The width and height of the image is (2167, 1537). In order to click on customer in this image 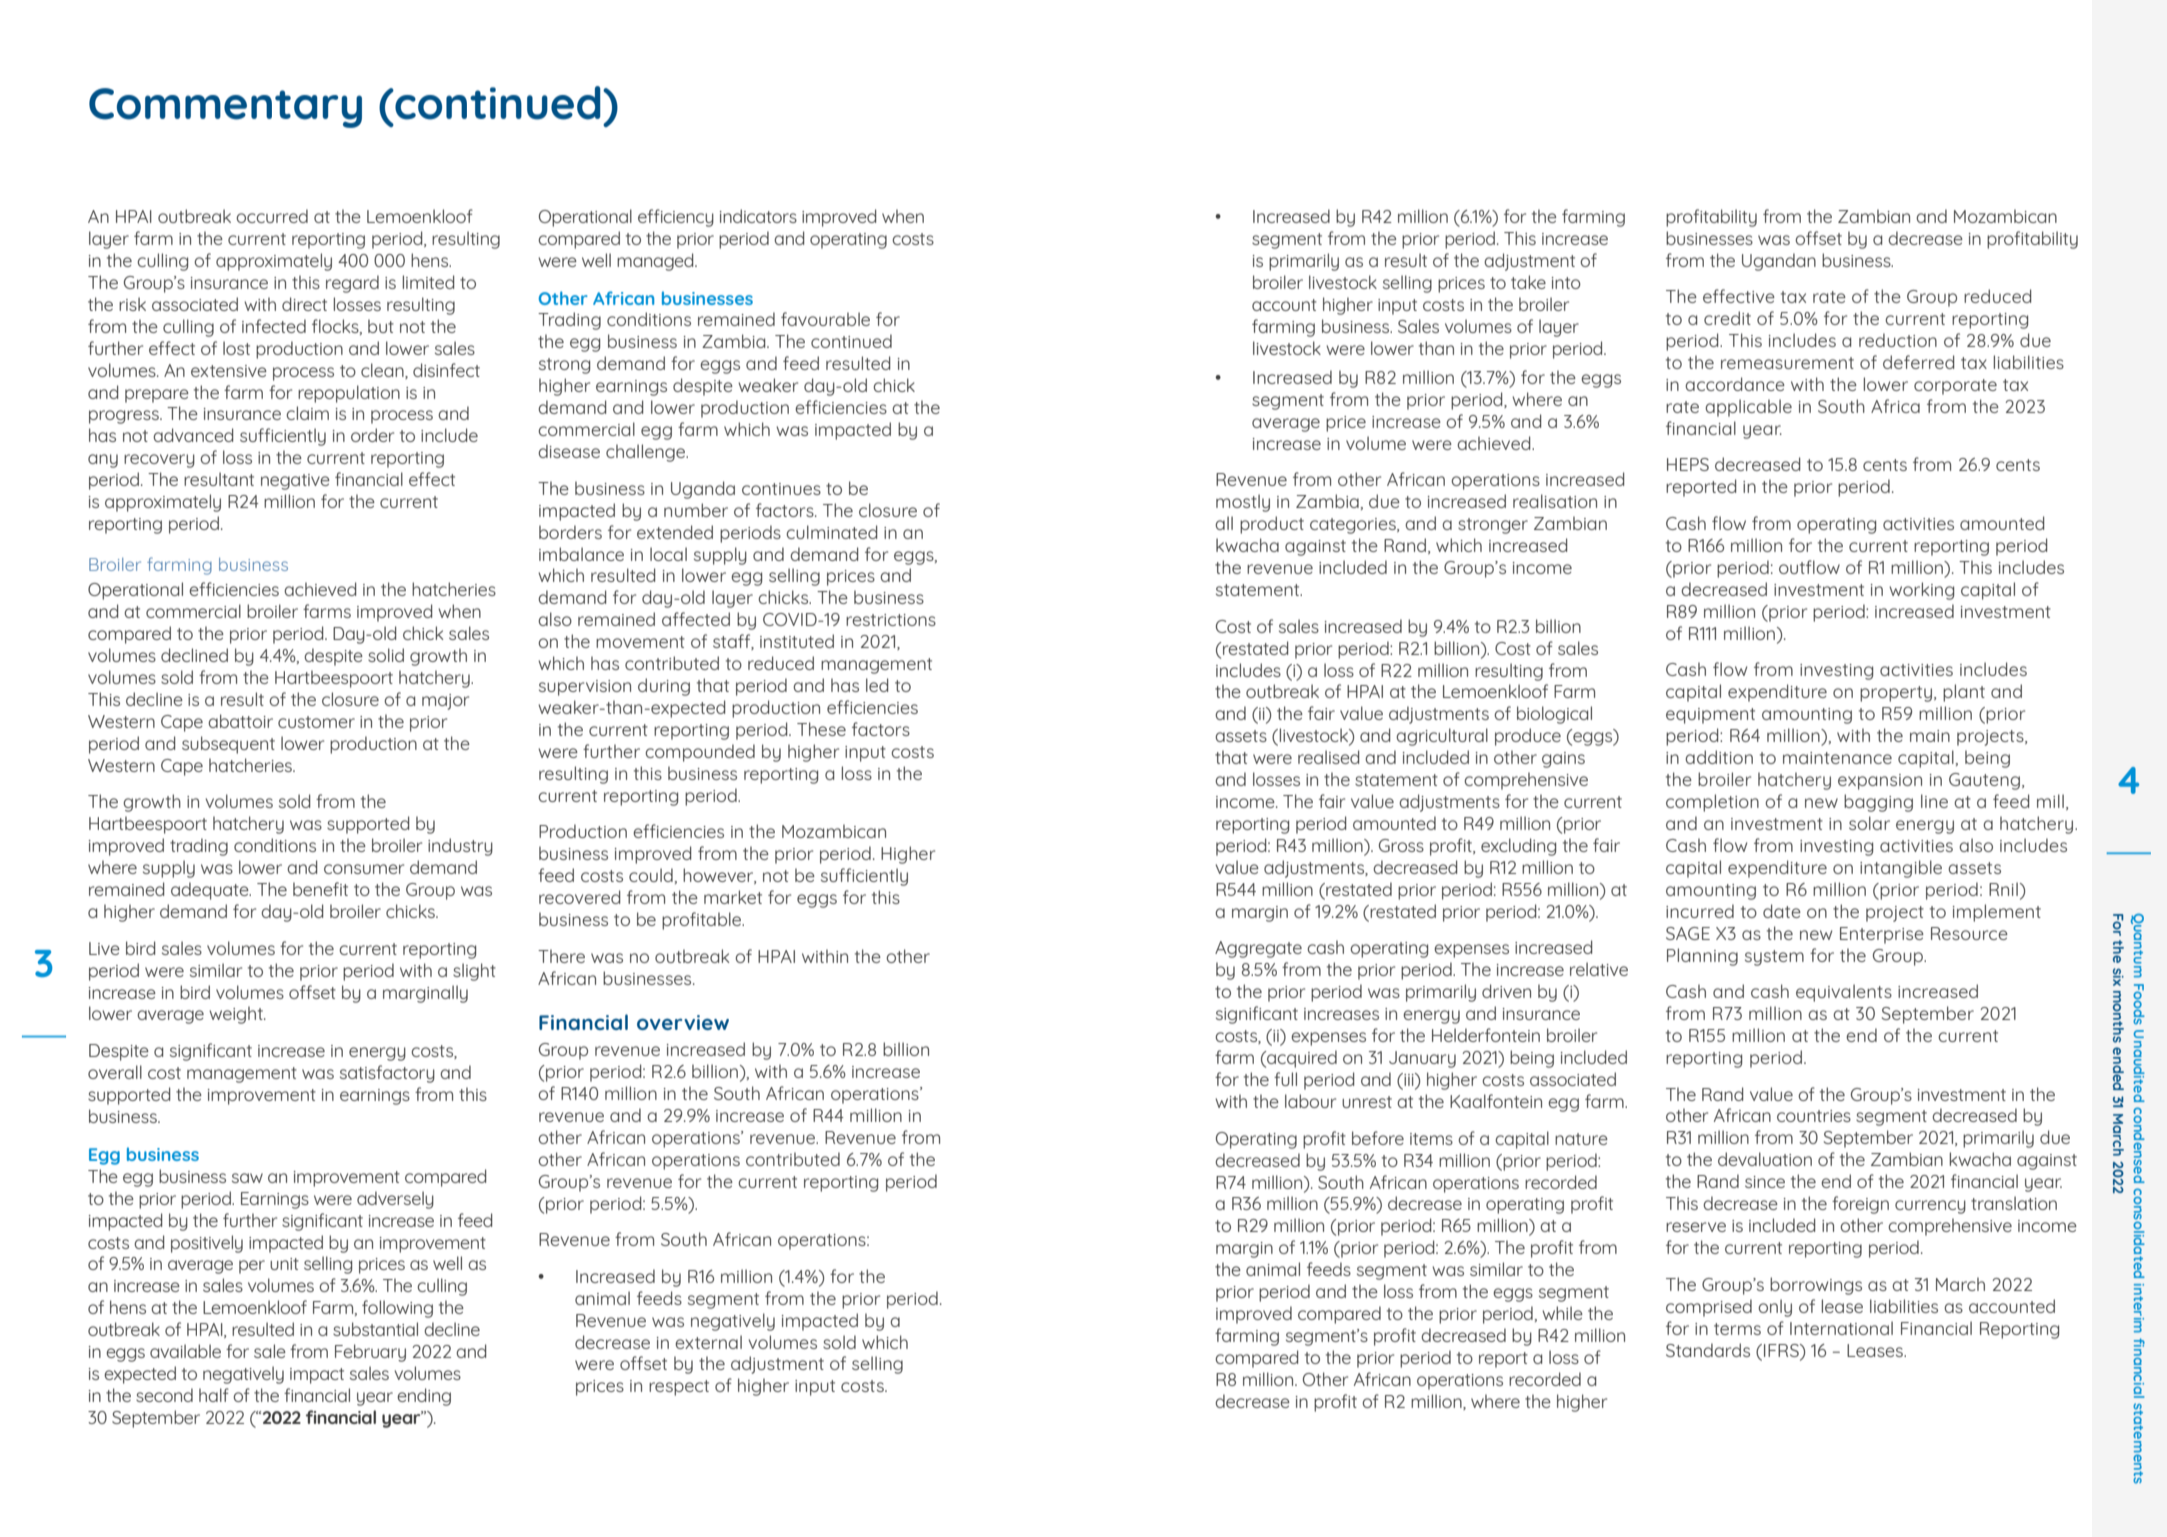, I will do `click(316, 722)`.
